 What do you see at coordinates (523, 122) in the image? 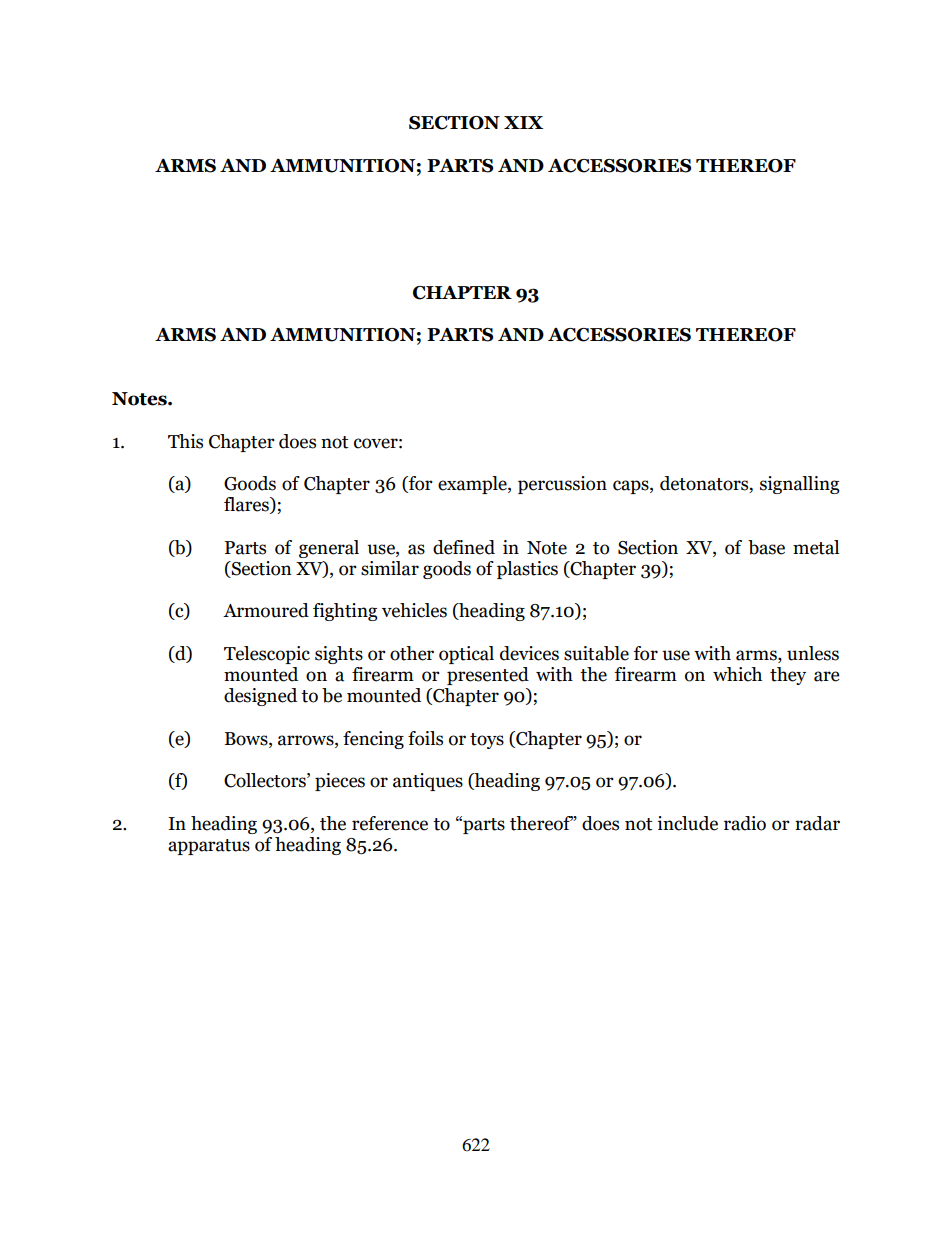
I see `XIX` at bounding box center [523, 122].
